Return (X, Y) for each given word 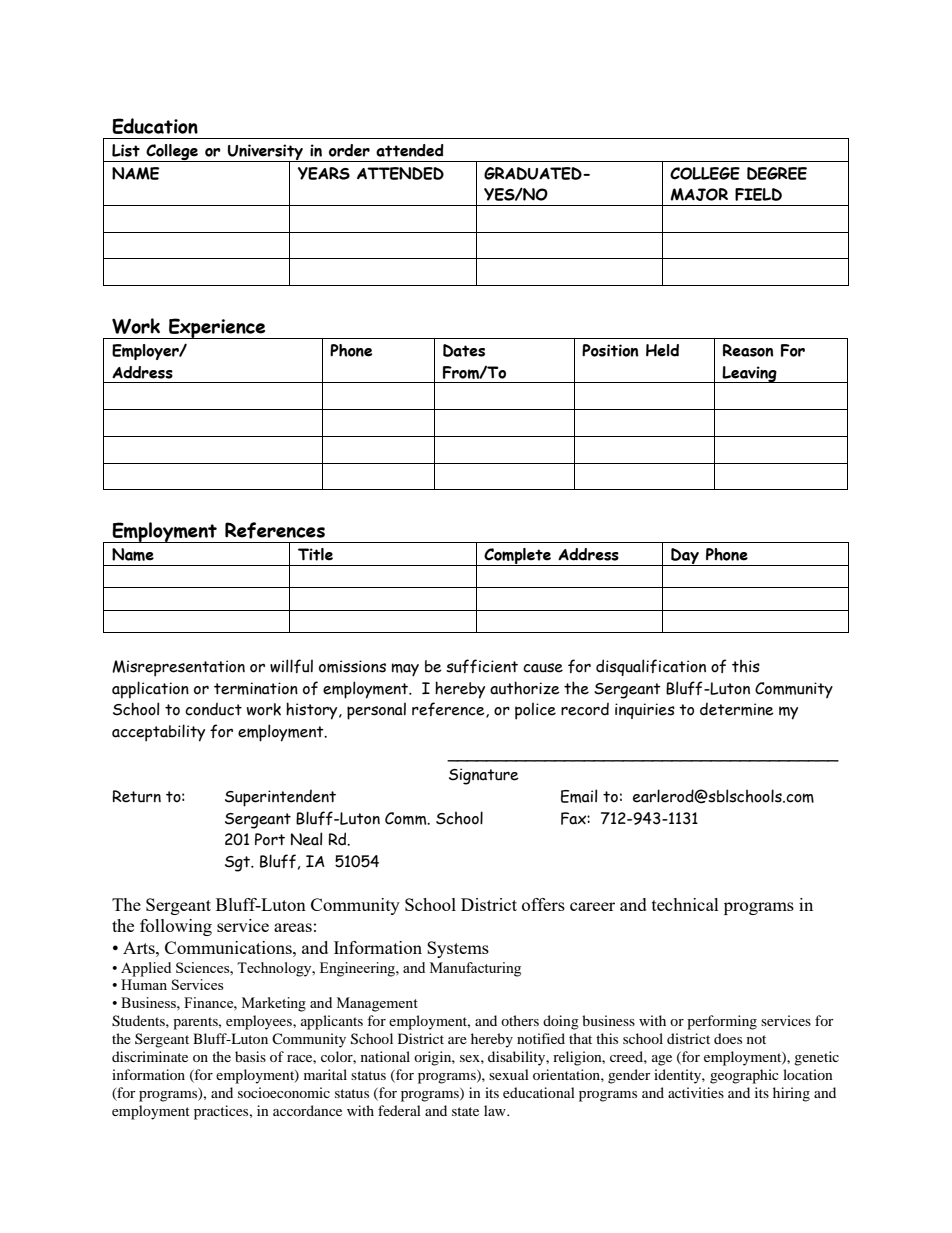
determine (737, 709)
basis (250, 1056)
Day (685, 557)
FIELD (758, 194)
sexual (509, 1074)
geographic (744, 1076)
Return (136, 796)
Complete (517, 557)
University (265, 153)
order (349, 150)
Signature (484, 776)
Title (315, 554)
